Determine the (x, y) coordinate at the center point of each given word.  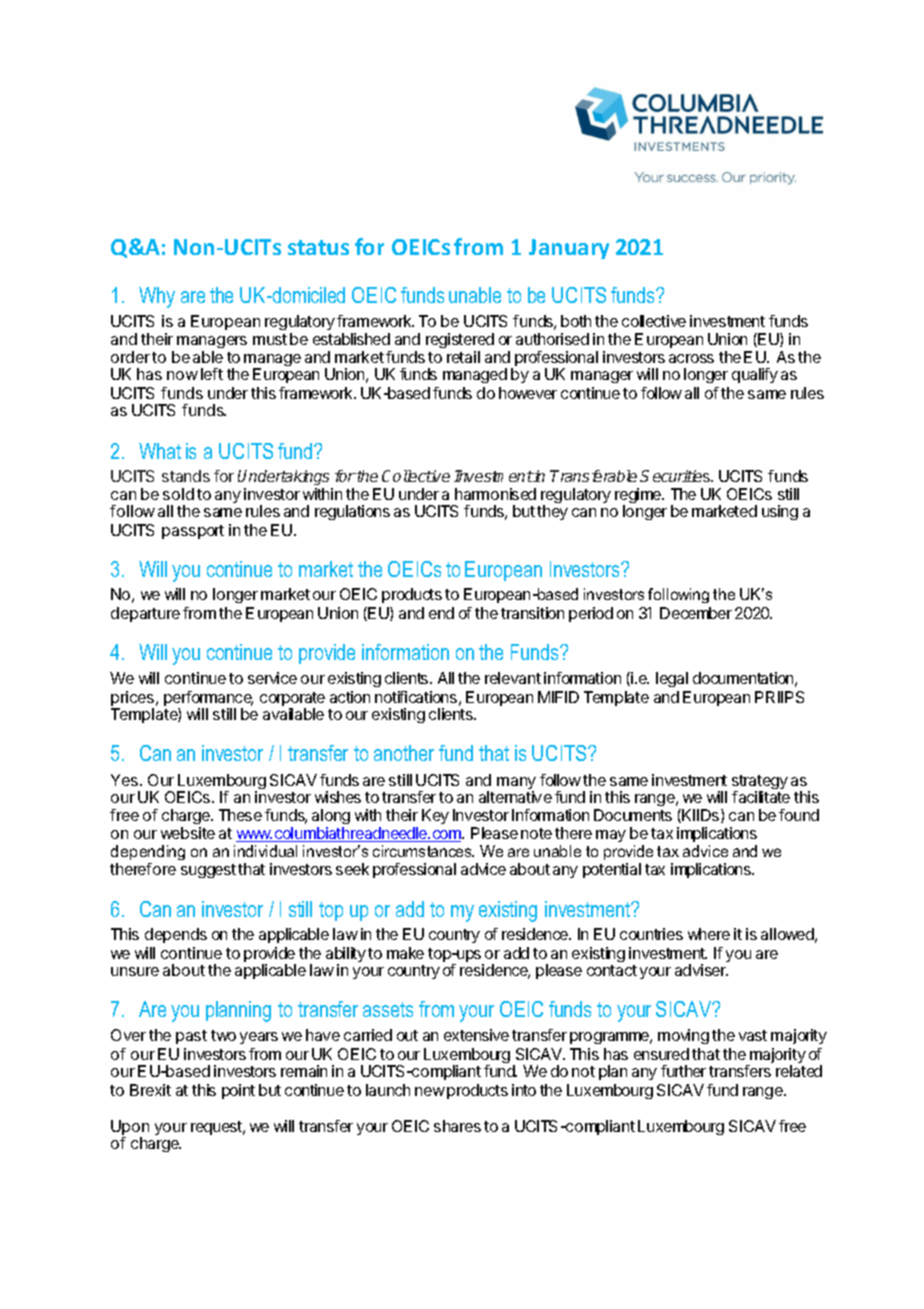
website (188, 833)
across (691, 358)
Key (435, 816)
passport (193, 532)
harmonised (495, 494)
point (238, 1091)
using (780, 512)
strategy (760, 783)
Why (157, 297)
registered (460, 342)
